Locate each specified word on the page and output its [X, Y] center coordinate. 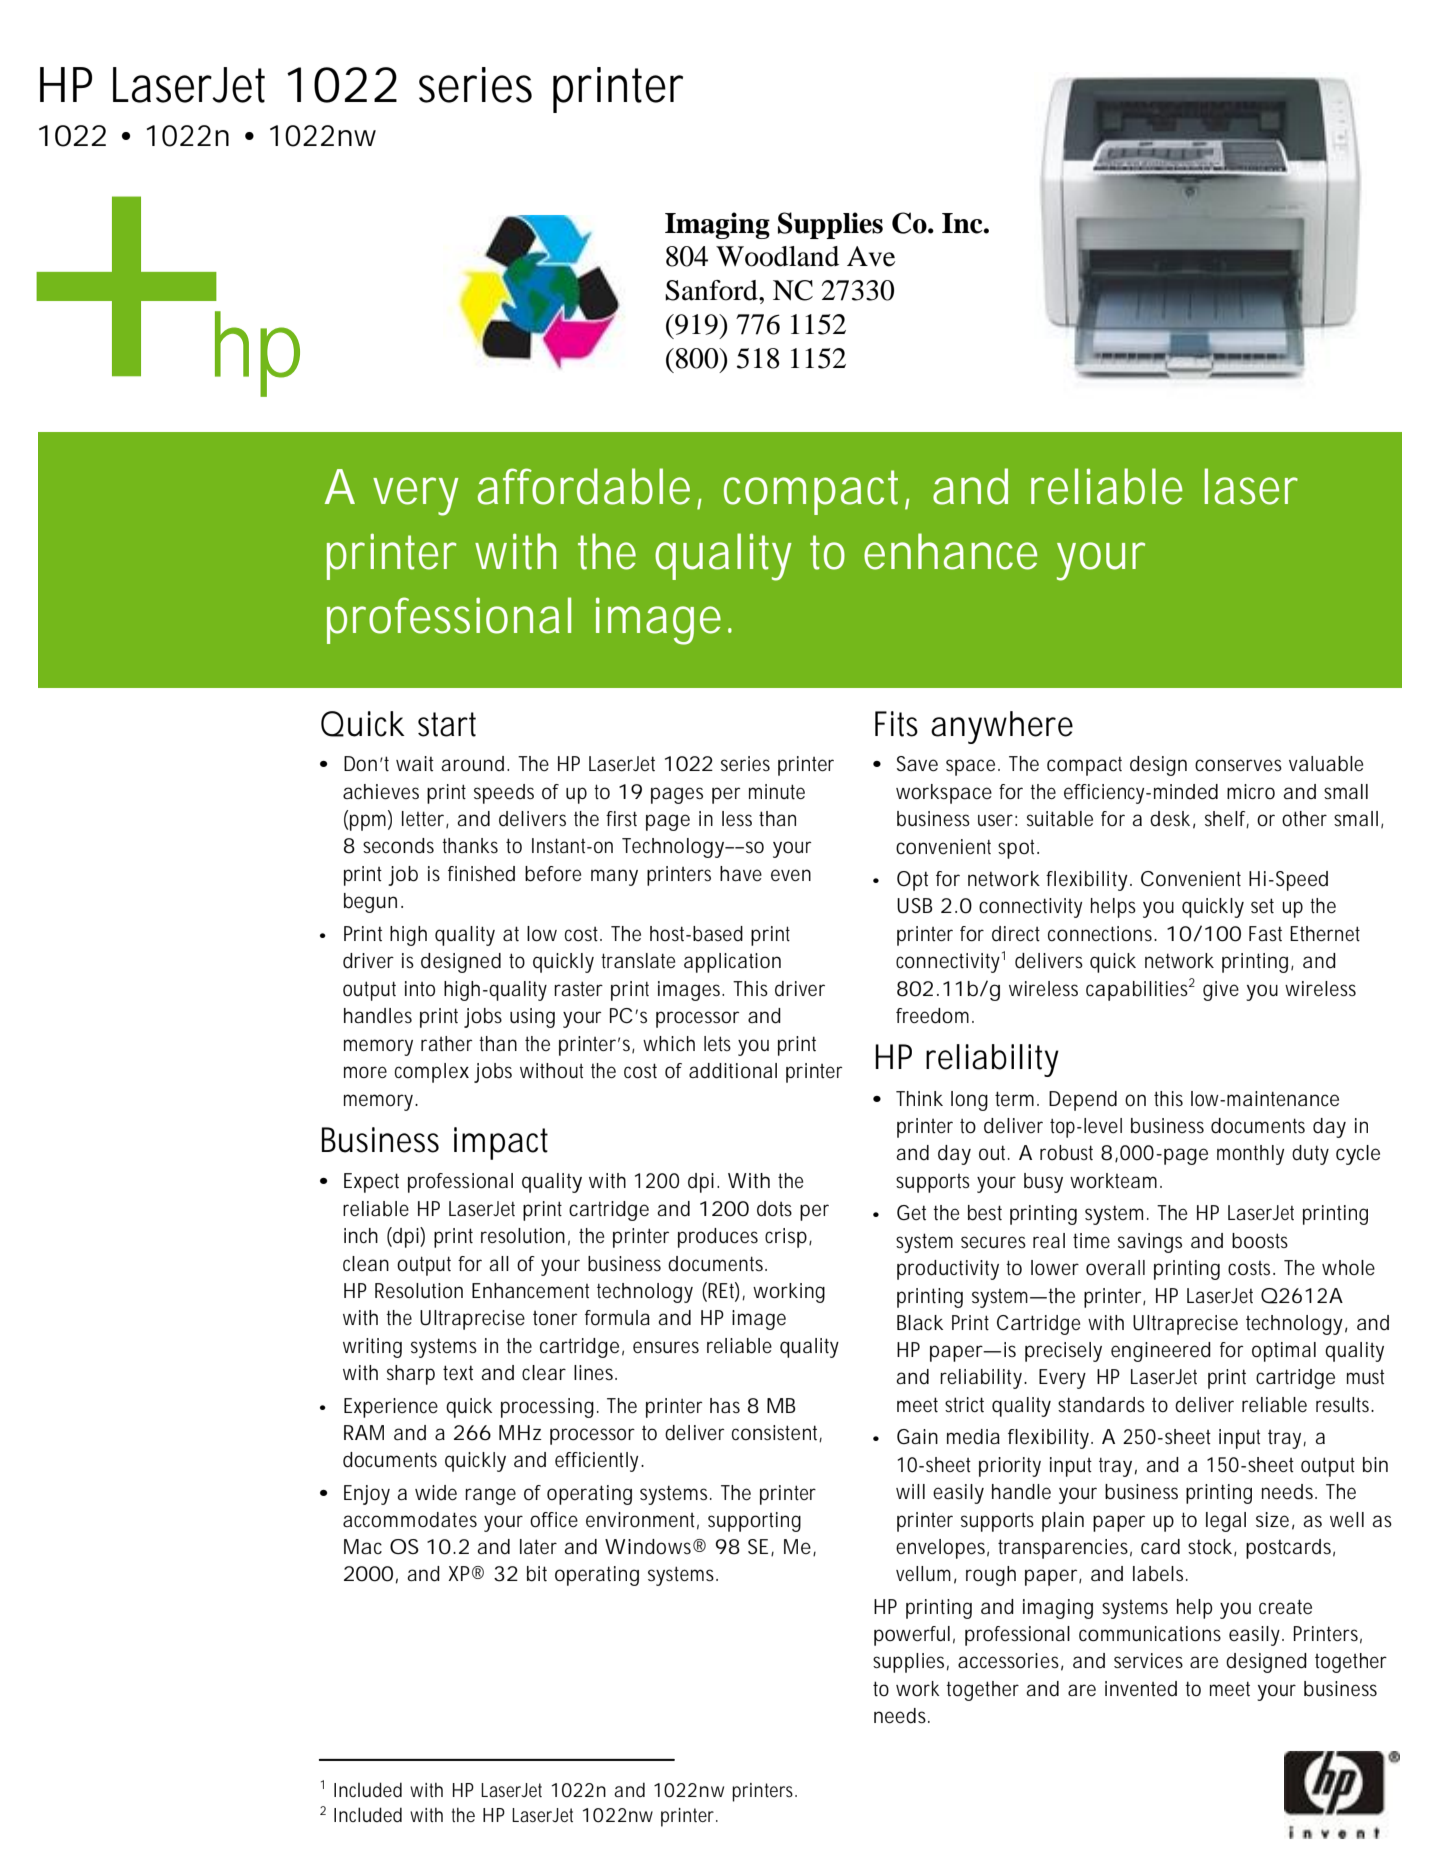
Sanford [712, 290]
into [420, 989]
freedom [932, 1016]
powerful [912, 1636]
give [1221, 991]
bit [537, 1574]
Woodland [777, 256]
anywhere [1002, 727]
